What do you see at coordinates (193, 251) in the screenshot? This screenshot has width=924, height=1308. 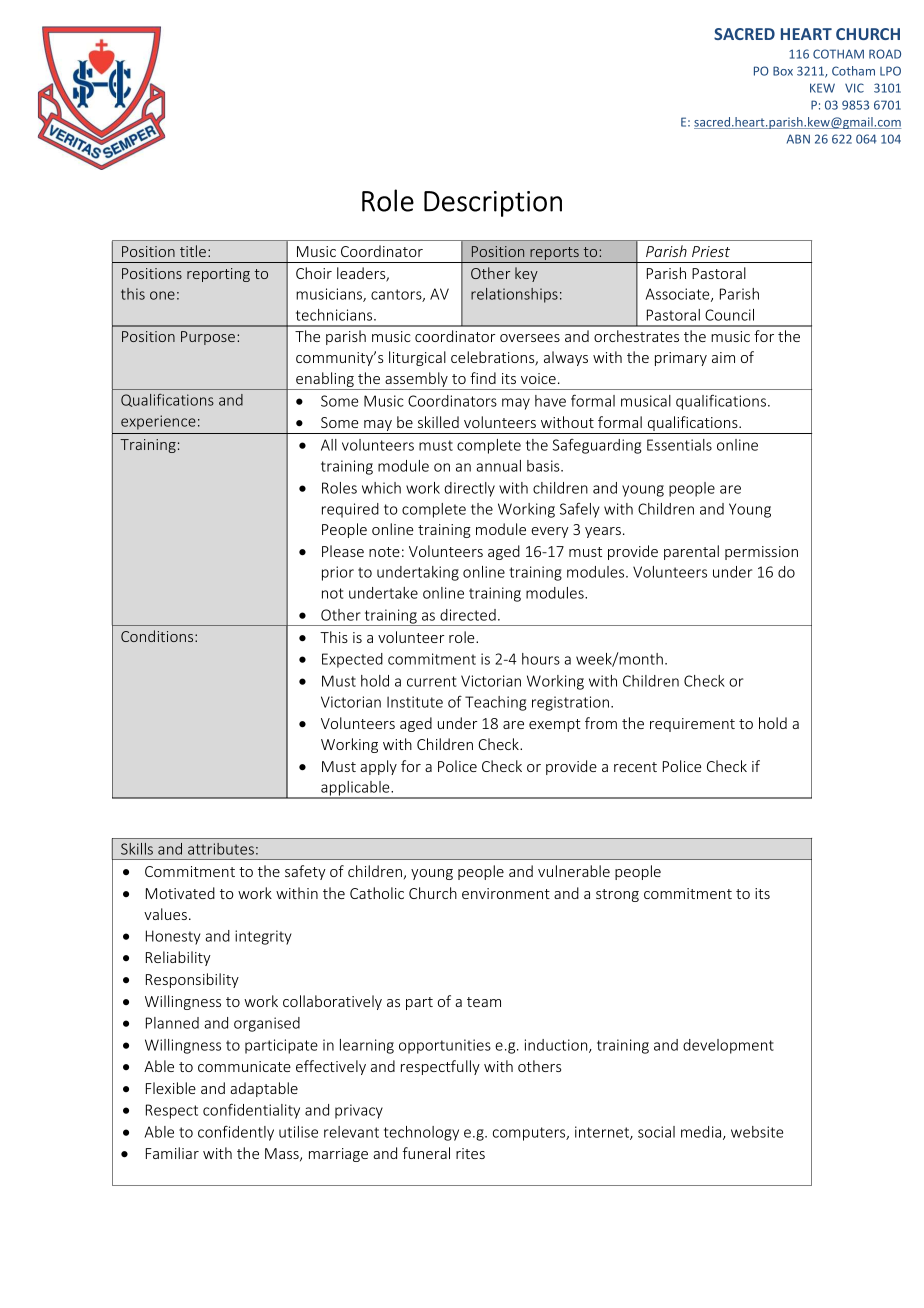 I see `title` at bounding box center [193, 251].
